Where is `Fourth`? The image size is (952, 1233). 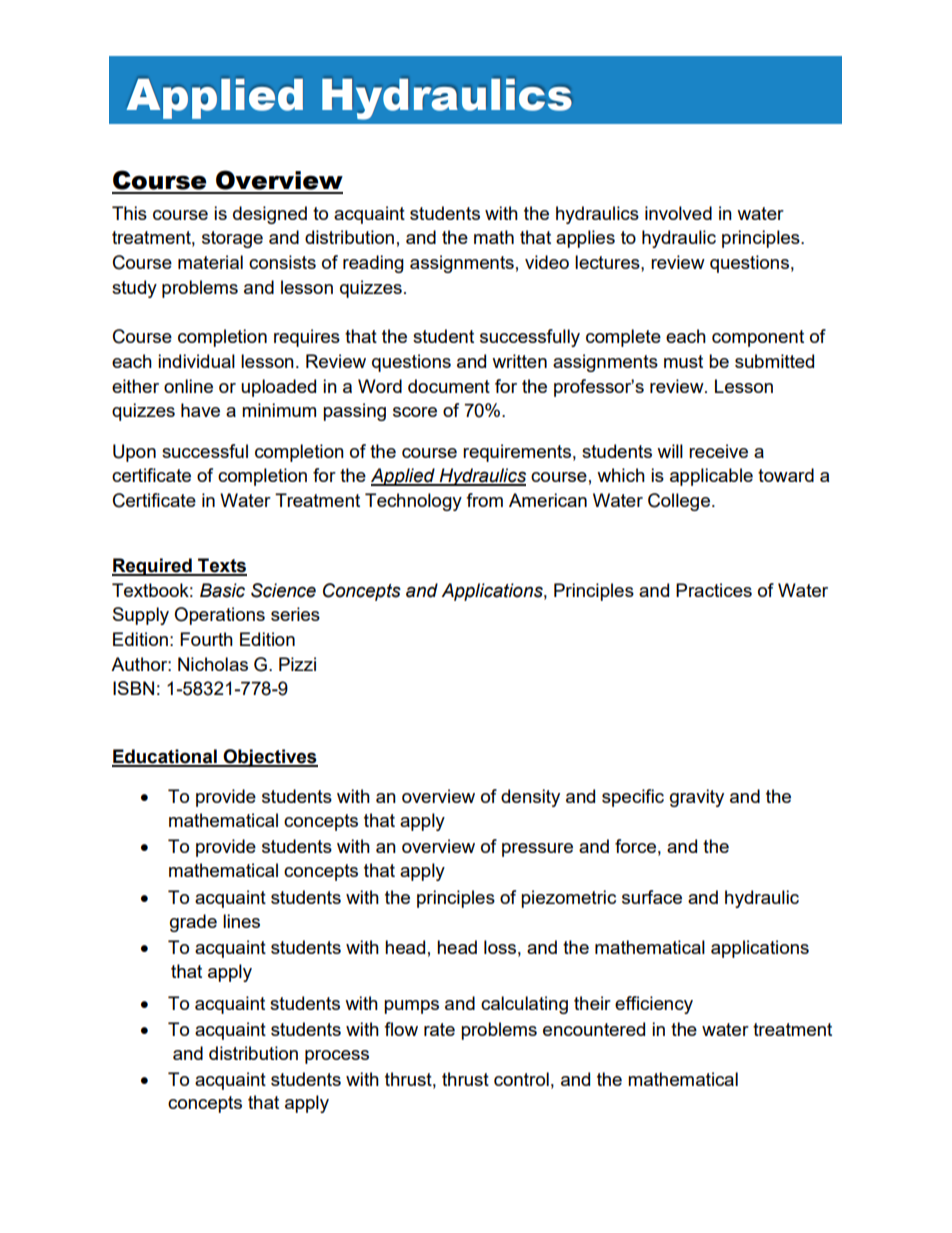 Fourth is located at coordinates (206, 639).
